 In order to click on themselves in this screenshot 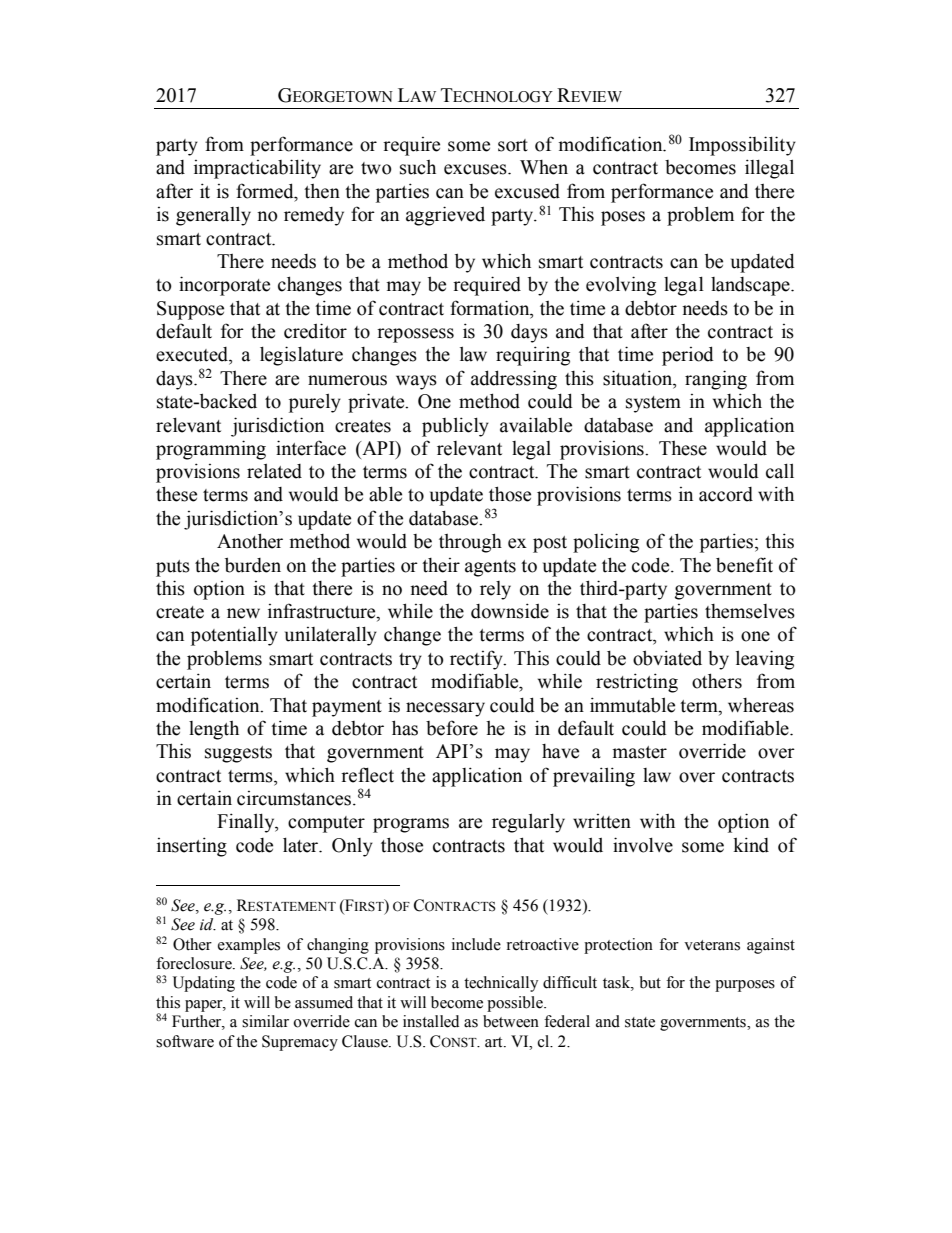, I will do `click(750, 611)`.
